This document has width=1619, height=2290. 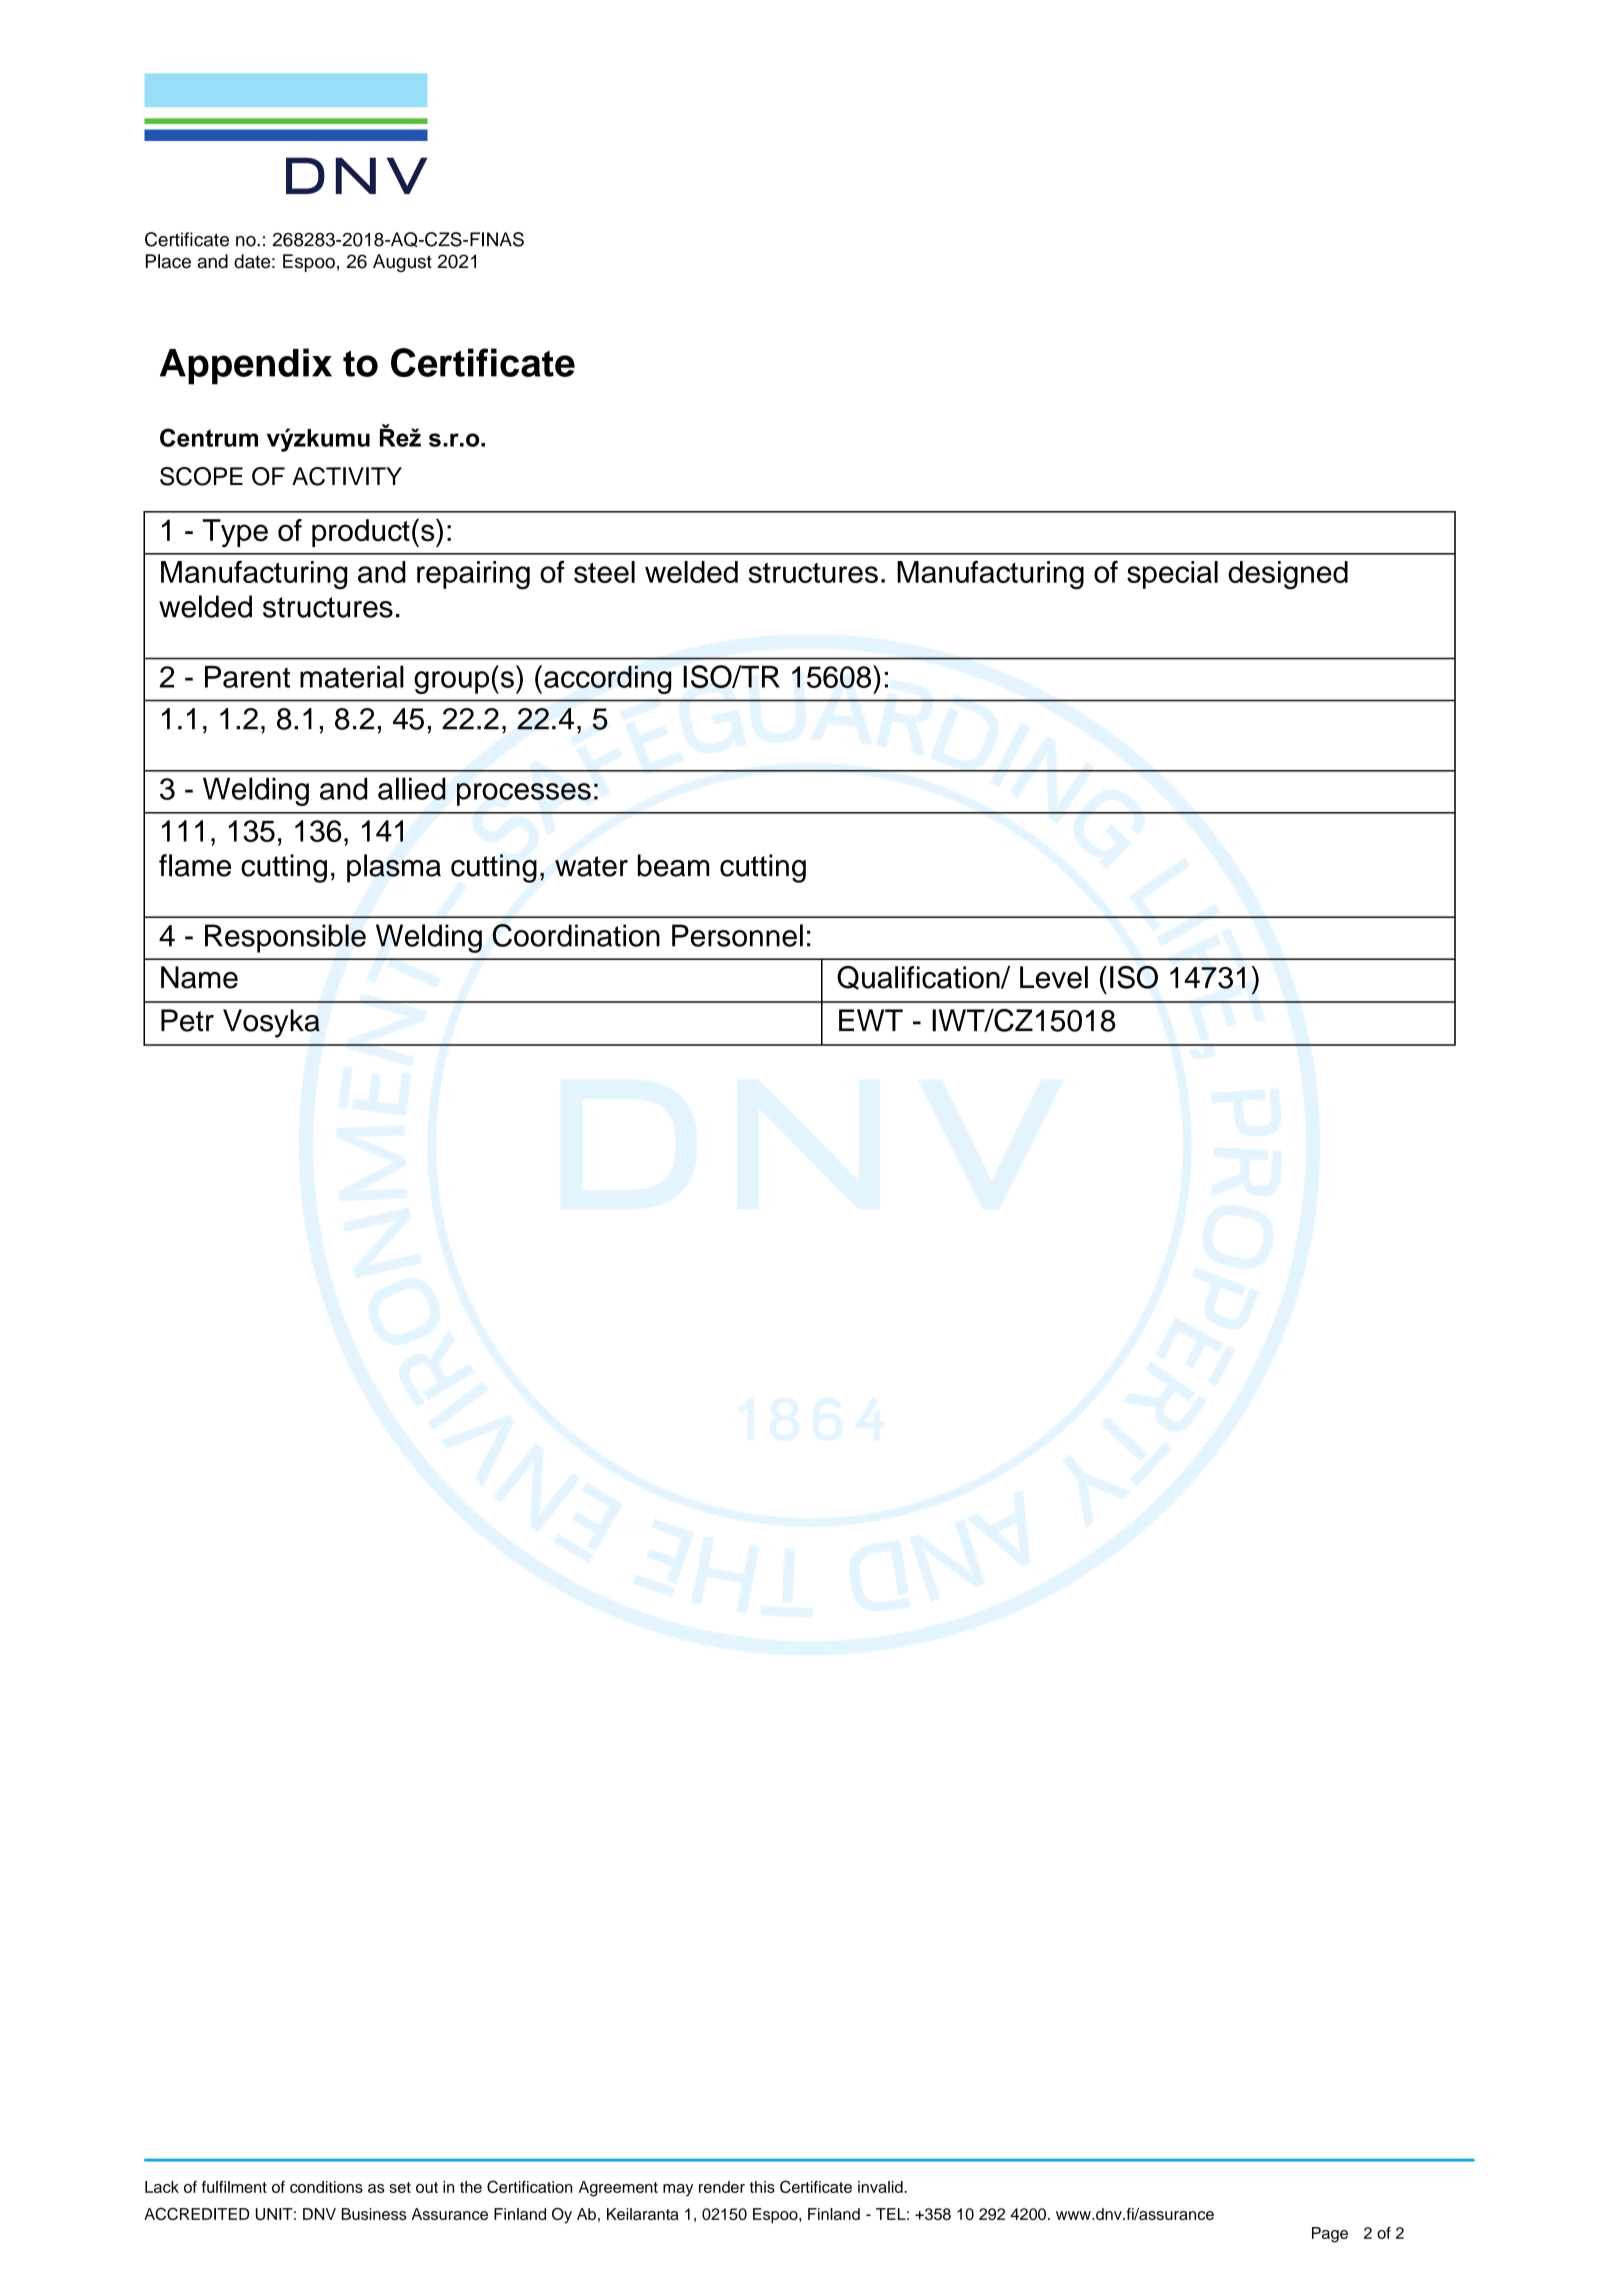 I want to click on Appendix, so click(x=246, y=366).
